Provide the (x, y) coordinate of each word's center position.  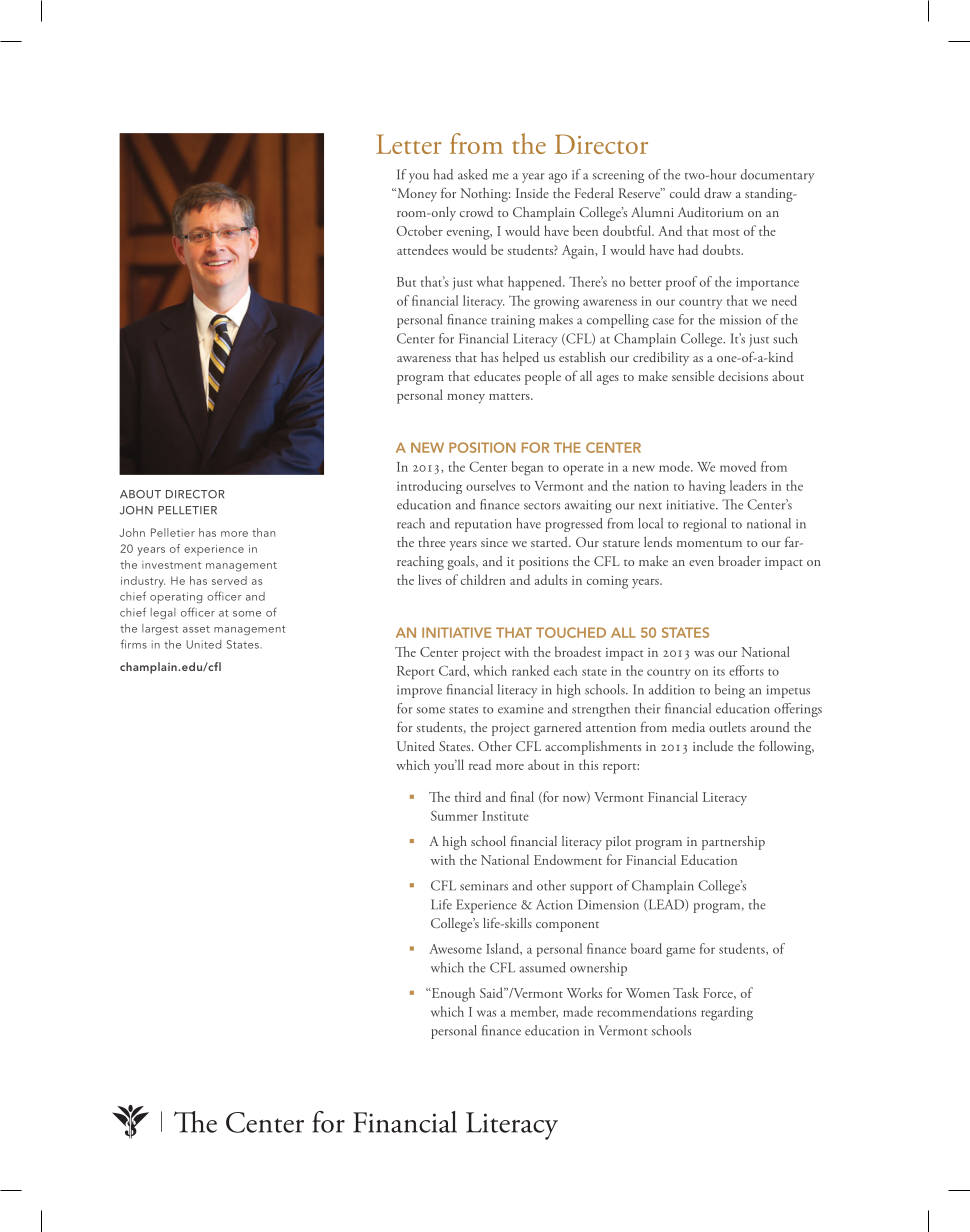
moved (738, 466)
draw (718, 193)
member (534, 1012)
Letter (409, 144)
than (263, 532)
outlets (727, 727)
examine (521, 709)
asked (473, 174)
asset (196, 629)
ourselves (490, 485)
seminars (484, 886)
